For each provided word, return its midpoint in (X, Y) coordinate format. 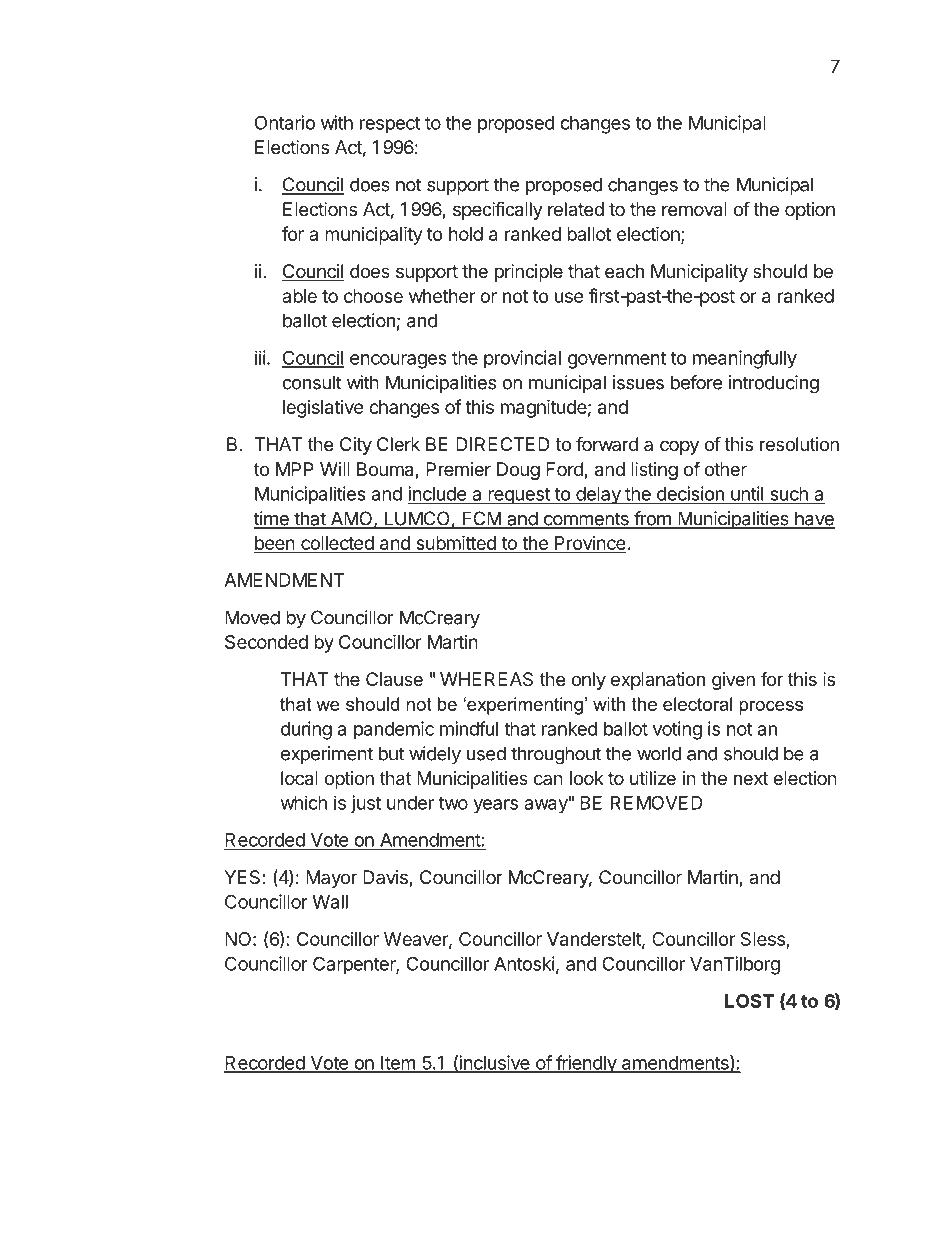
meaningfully (745, 359)
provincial (522, 359)
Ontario (285, 122)
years (495, 806)
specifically (498, 210)
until (747, 494)
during (306, 730)
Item (398, 1064)
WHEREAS (486, 679)
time (272, 519)
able (299, 296)
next (751, 778)
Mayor (331, 879)
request (519, 496)
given (733, 681)
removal (694, 209)
